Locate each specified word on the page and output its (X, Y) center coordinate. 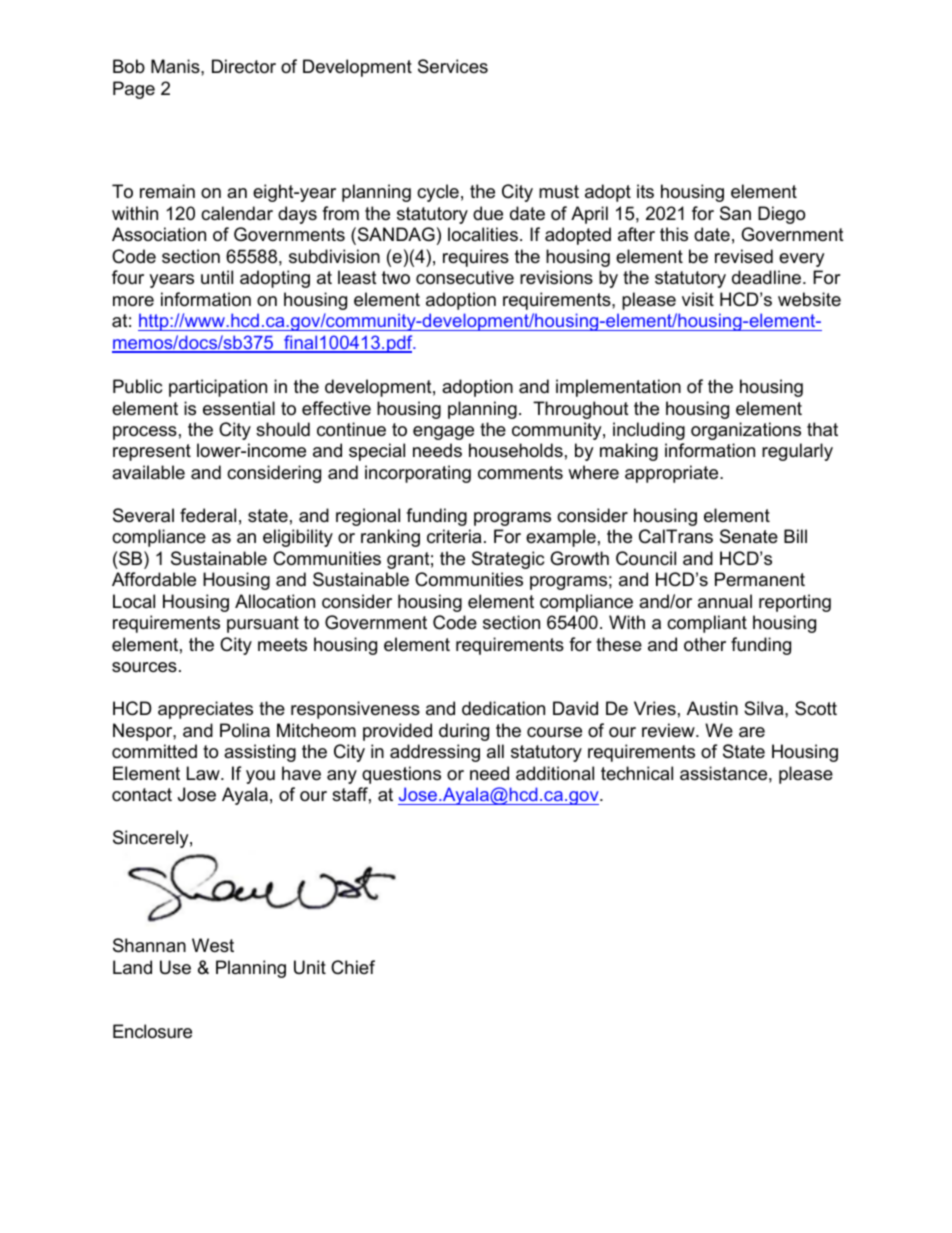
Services (453, 66)
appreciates (205, 710)
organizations (746, 431)
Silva (765, 708)
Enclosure (152, 1031)
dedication (503, 708)
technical (637, 773)
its (645, 191)
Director (244, 66)
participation (218, 388)
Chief (353, 967)
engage (443, 433)
